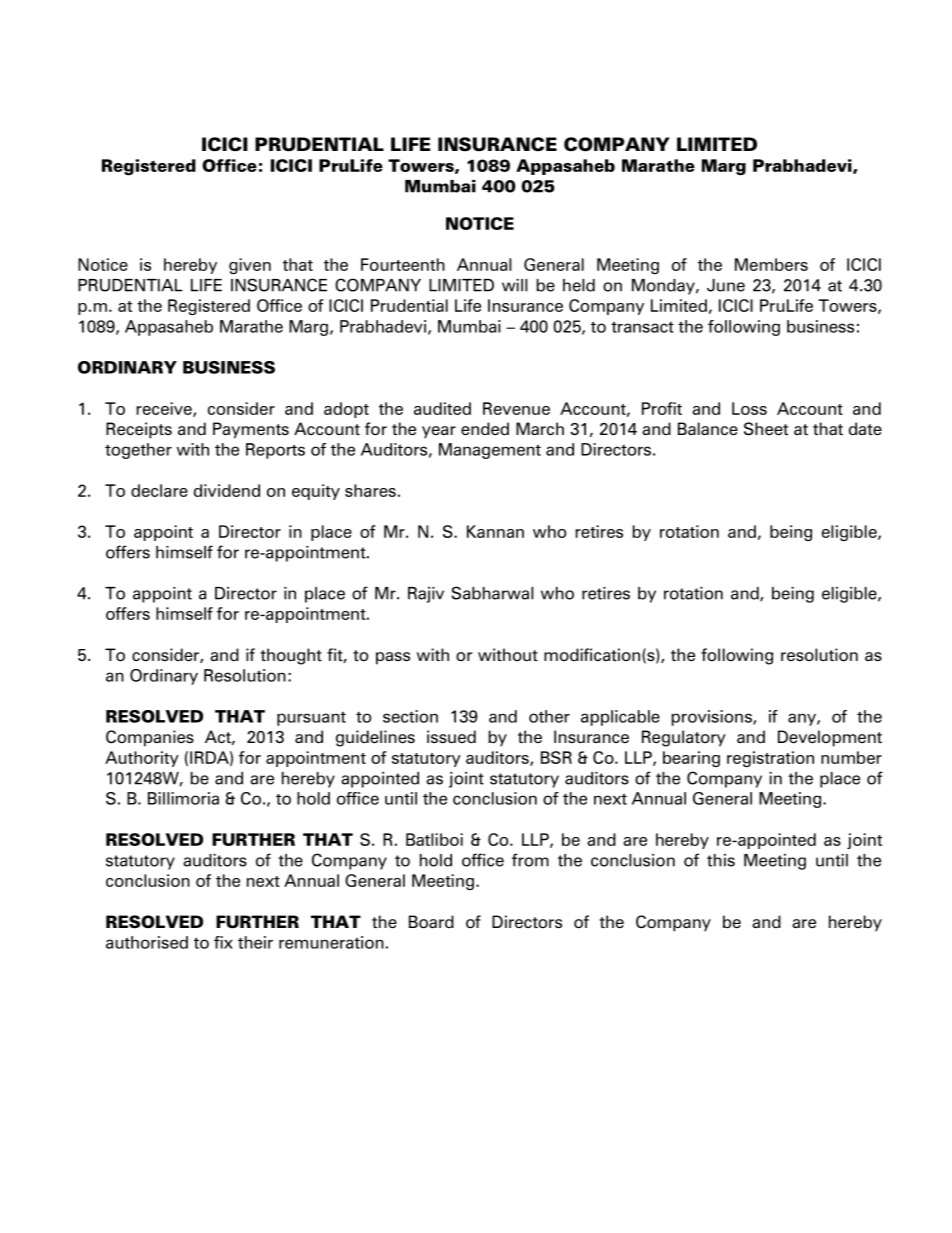 The image size is (952, 1233). Describe the element at coordinates (227, 490) in the screenshot. I see `dividend` at that location.
